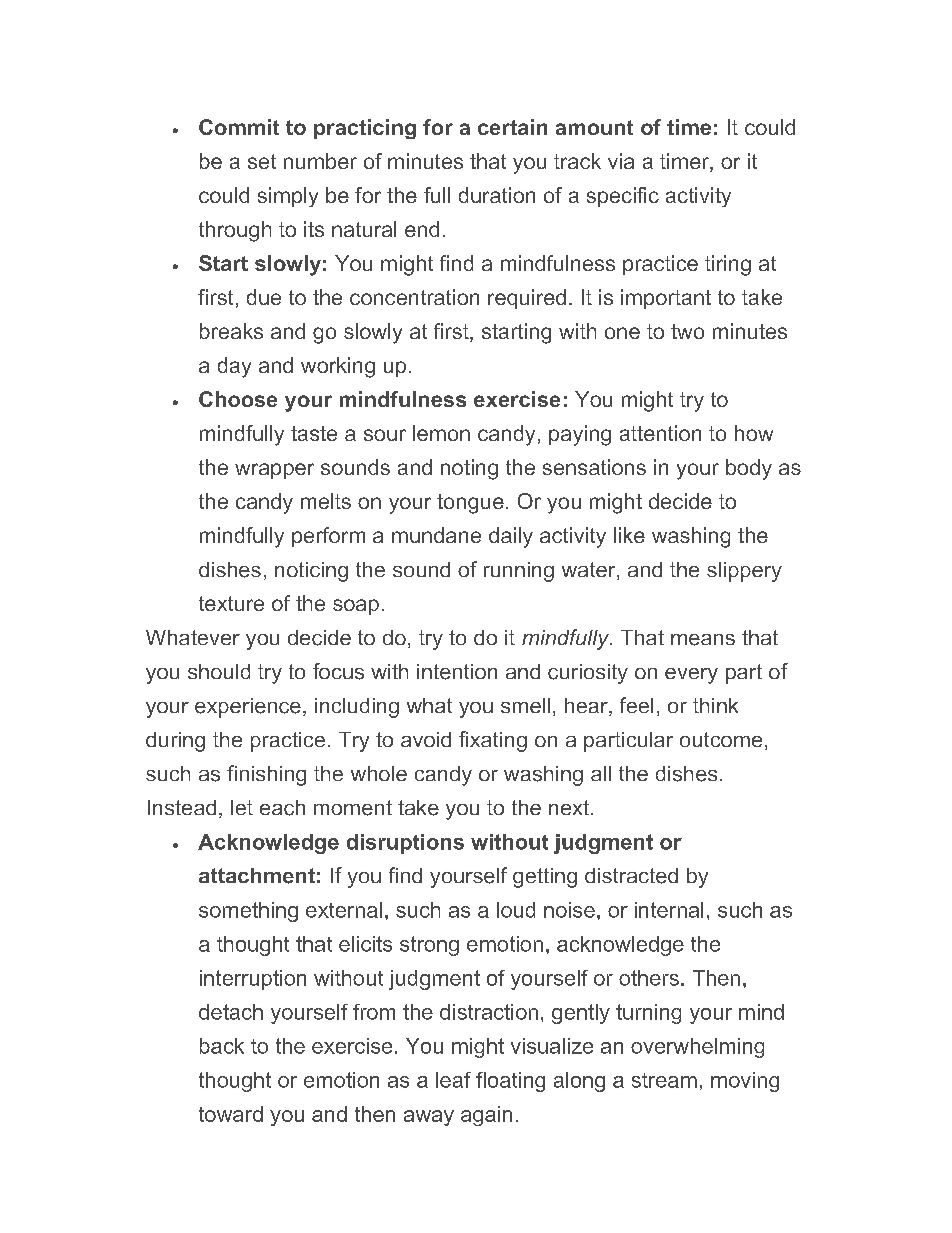 The height and width of the screenshot is (1233, 952). Describe the element at coordinates (621, 161) in the screenshot. I see `via` at that location.
